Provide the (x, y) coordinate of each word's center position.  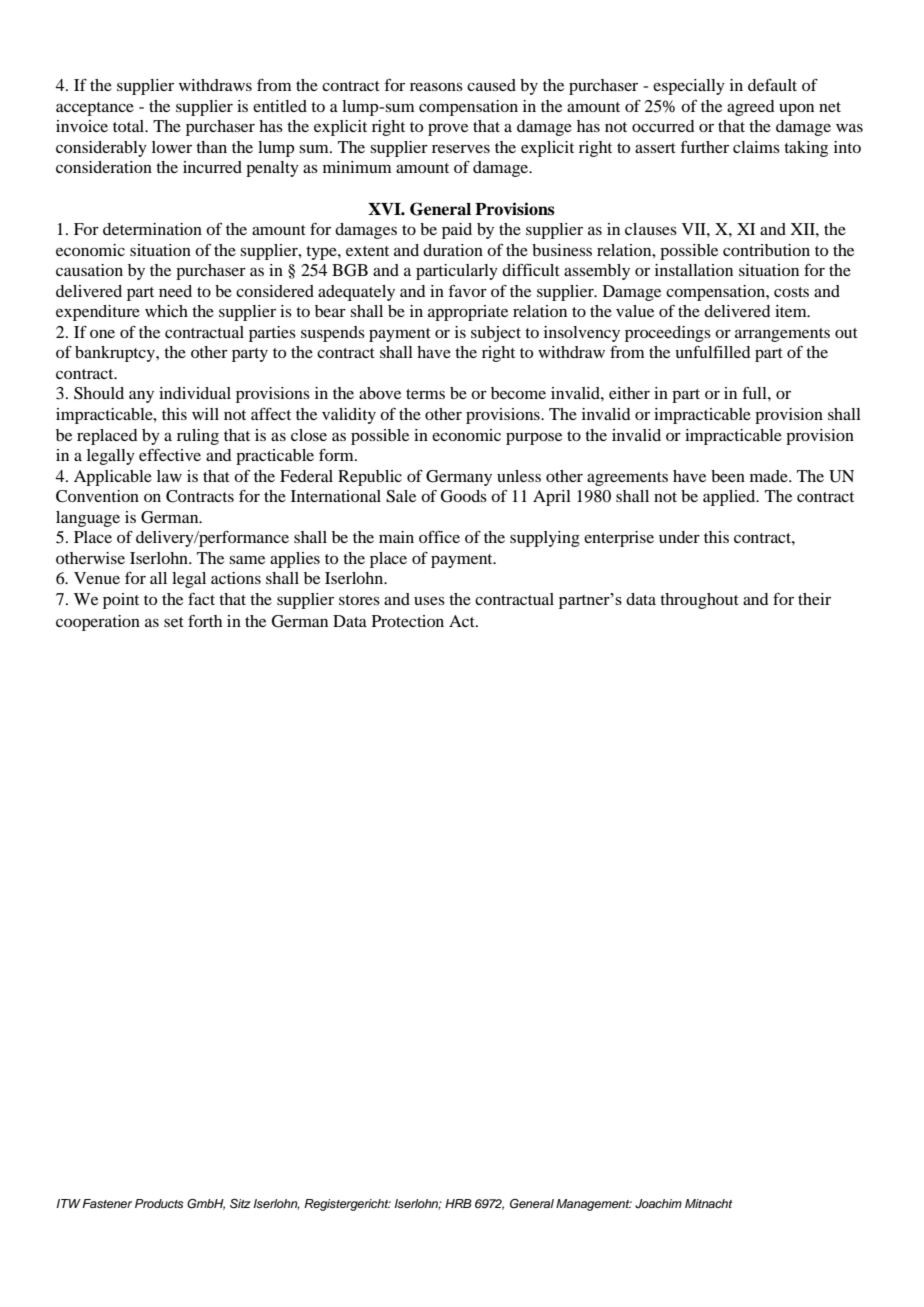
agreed (750, 108)
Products (159, 1203)
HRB (458, 1203)
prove (448, 130)
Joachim (658, 1204)
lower (172, 147)
